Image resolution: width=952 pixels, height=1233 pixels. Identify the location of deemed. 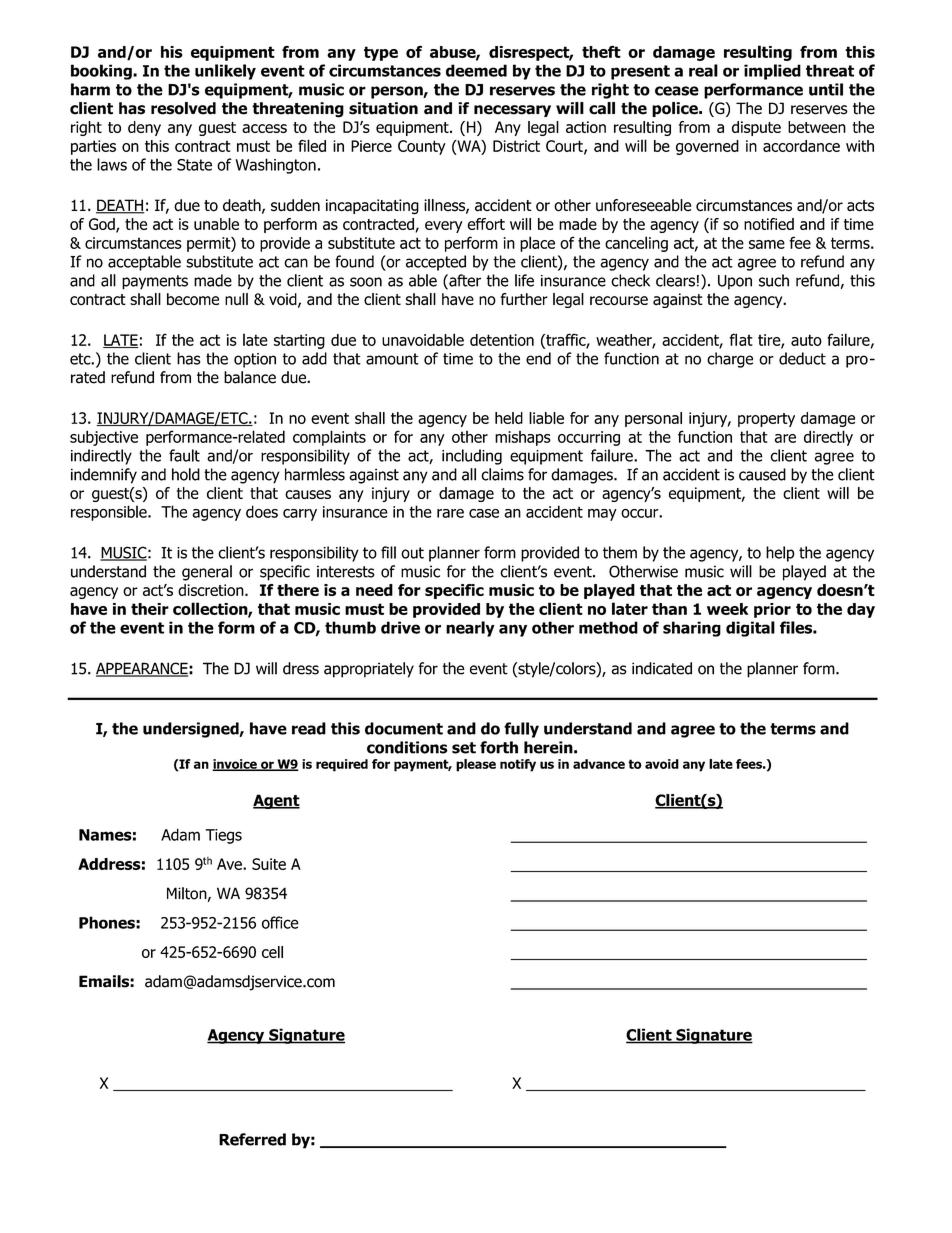
(476, 70).
